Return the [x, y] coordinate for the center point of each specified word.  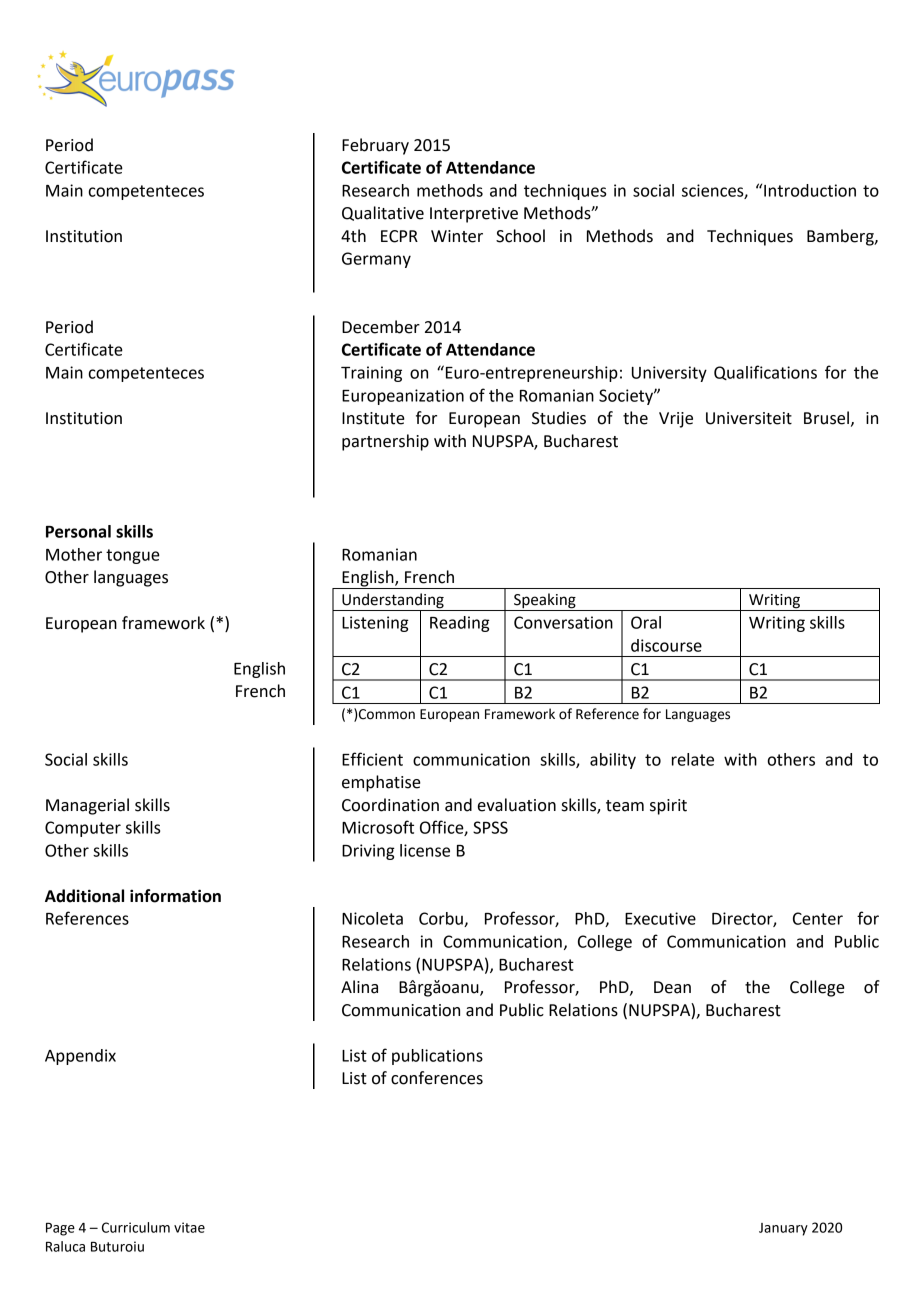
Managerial [87, 806]
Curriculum [136, 1227]
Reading [460, 624]
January [783, 1229]
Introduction [810, 190]
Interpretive [474, 215]
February [375, 146]
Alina [359, 987]
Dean [672, 987]
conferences [437, 1078]
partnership [385, 442]
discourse [666, 645]
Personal [78, 531]
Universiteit [749, 418]
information [175, 896]
